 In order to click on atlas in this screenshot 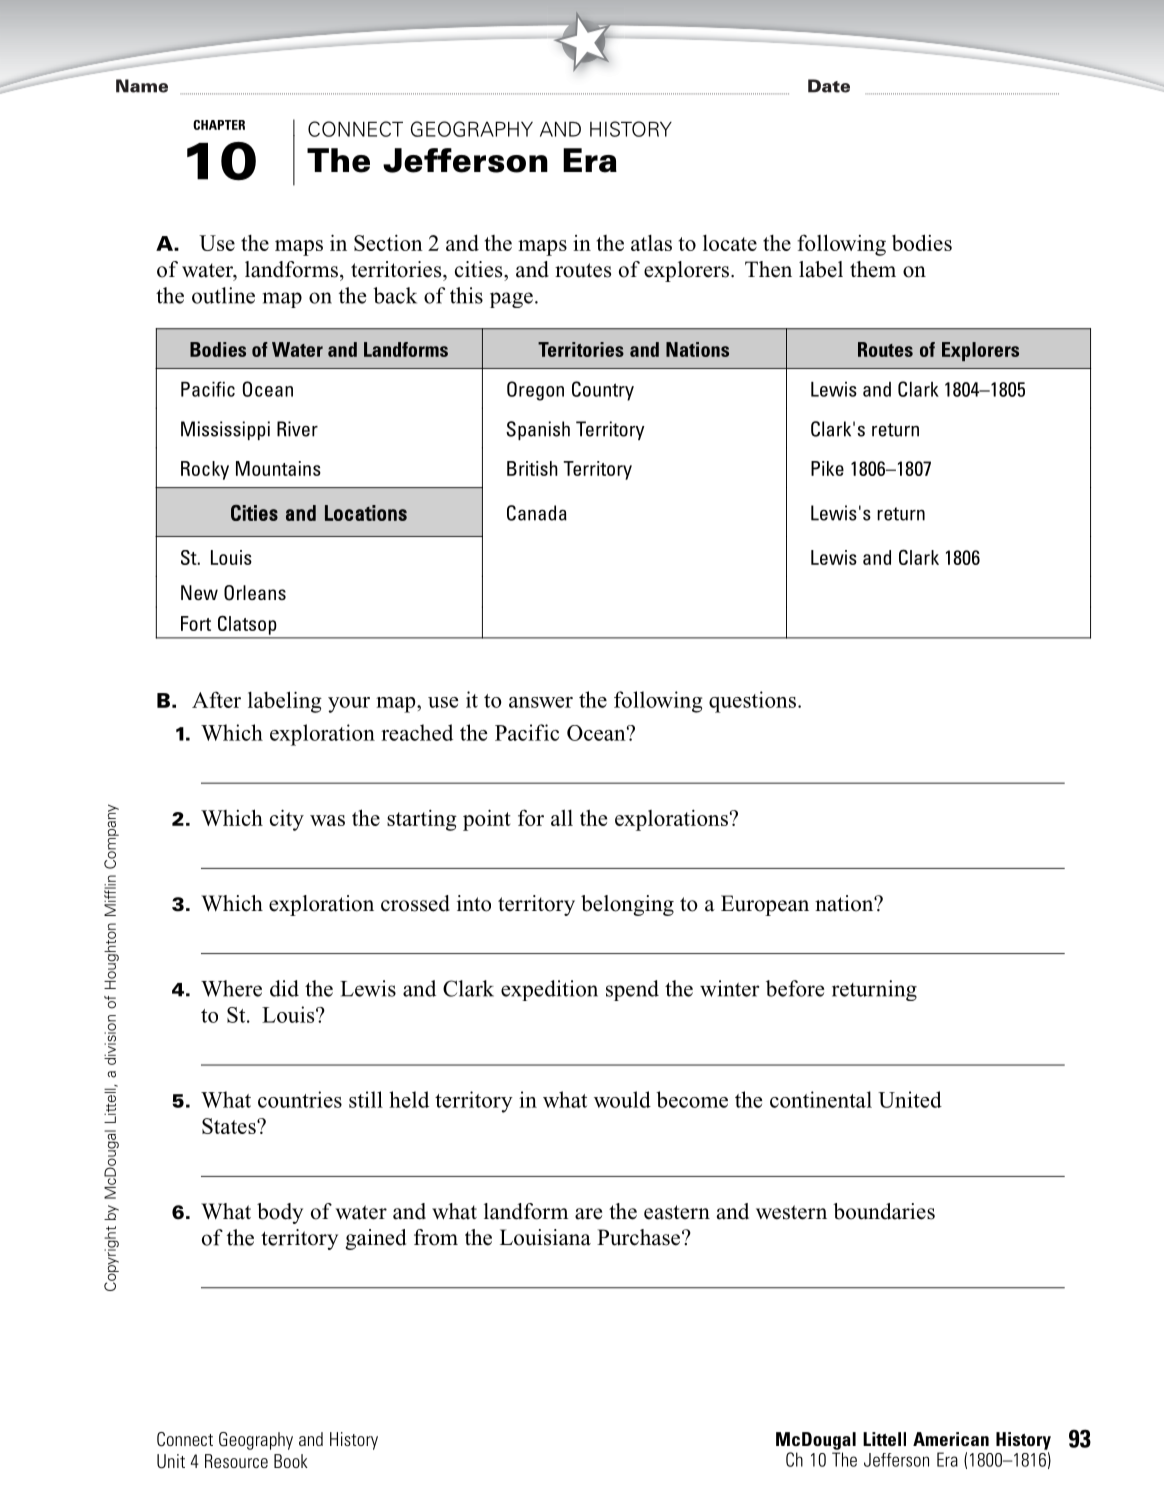, I will do `click(651, 243)`.
